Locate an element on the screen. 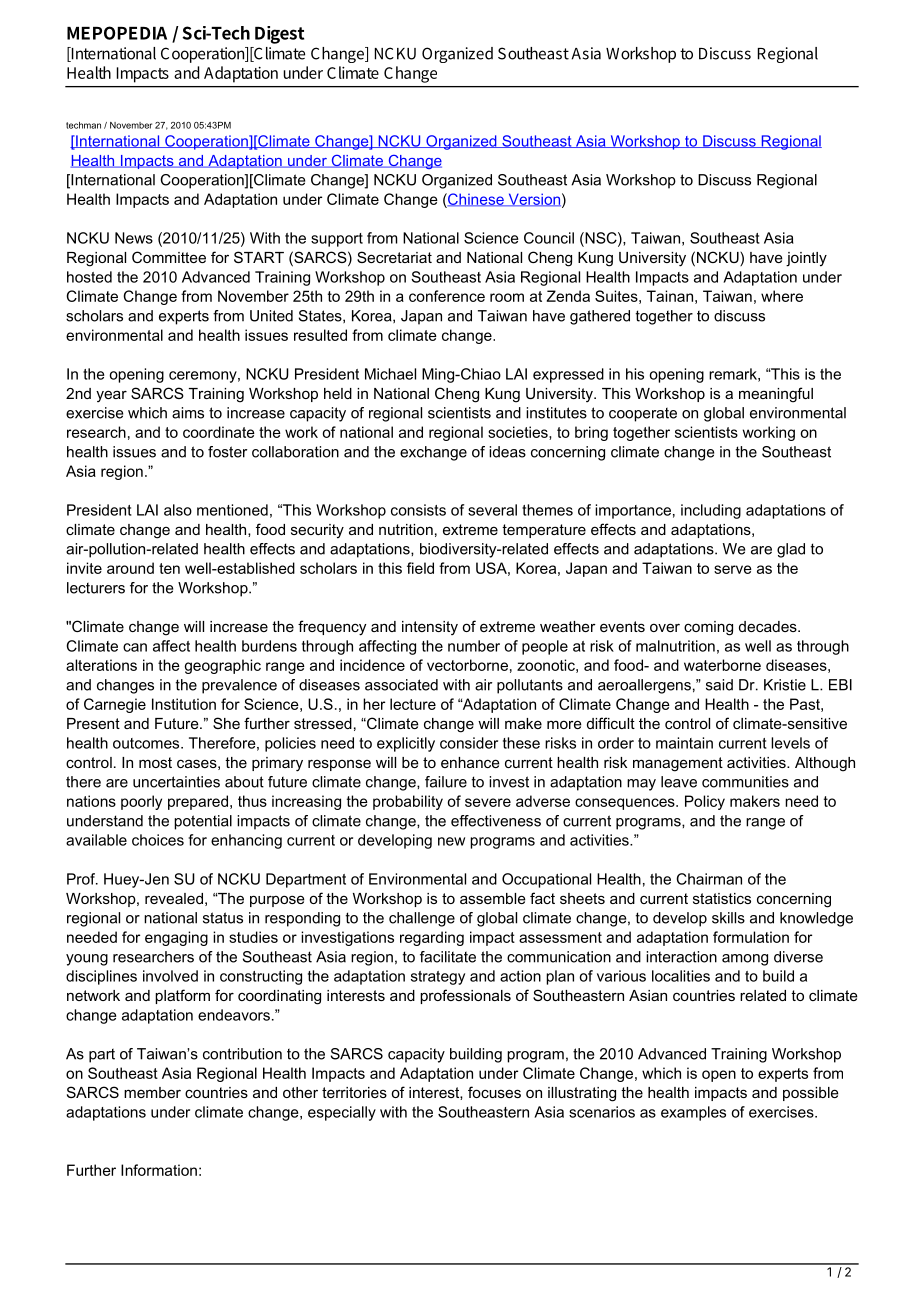 The width and height of the screenshot is (924, 1308). Digest is located at coordinates (279, 35).
